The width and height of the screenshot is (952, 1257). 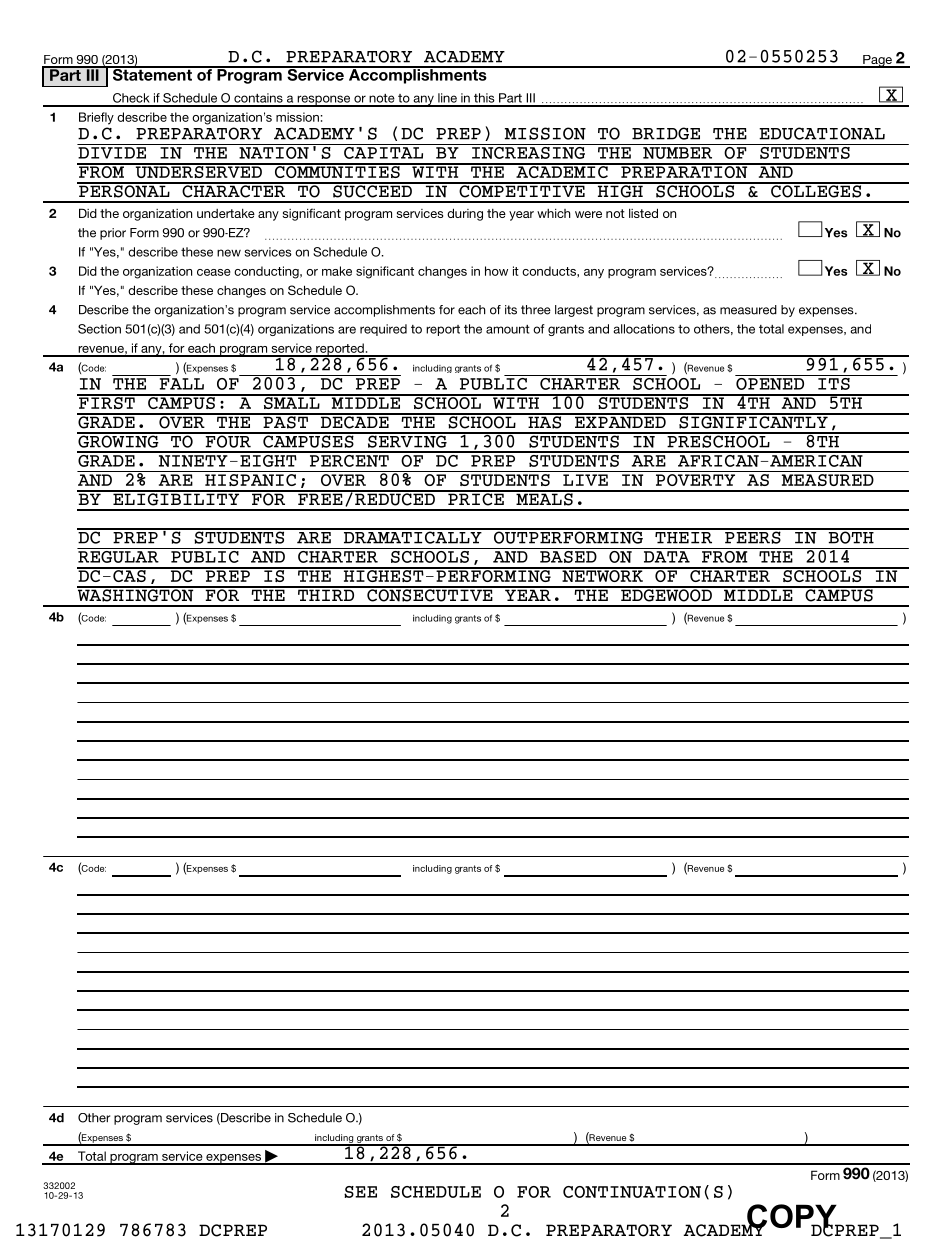 I want to click on DRAMATICALLY, so click(x=413, y=536).
